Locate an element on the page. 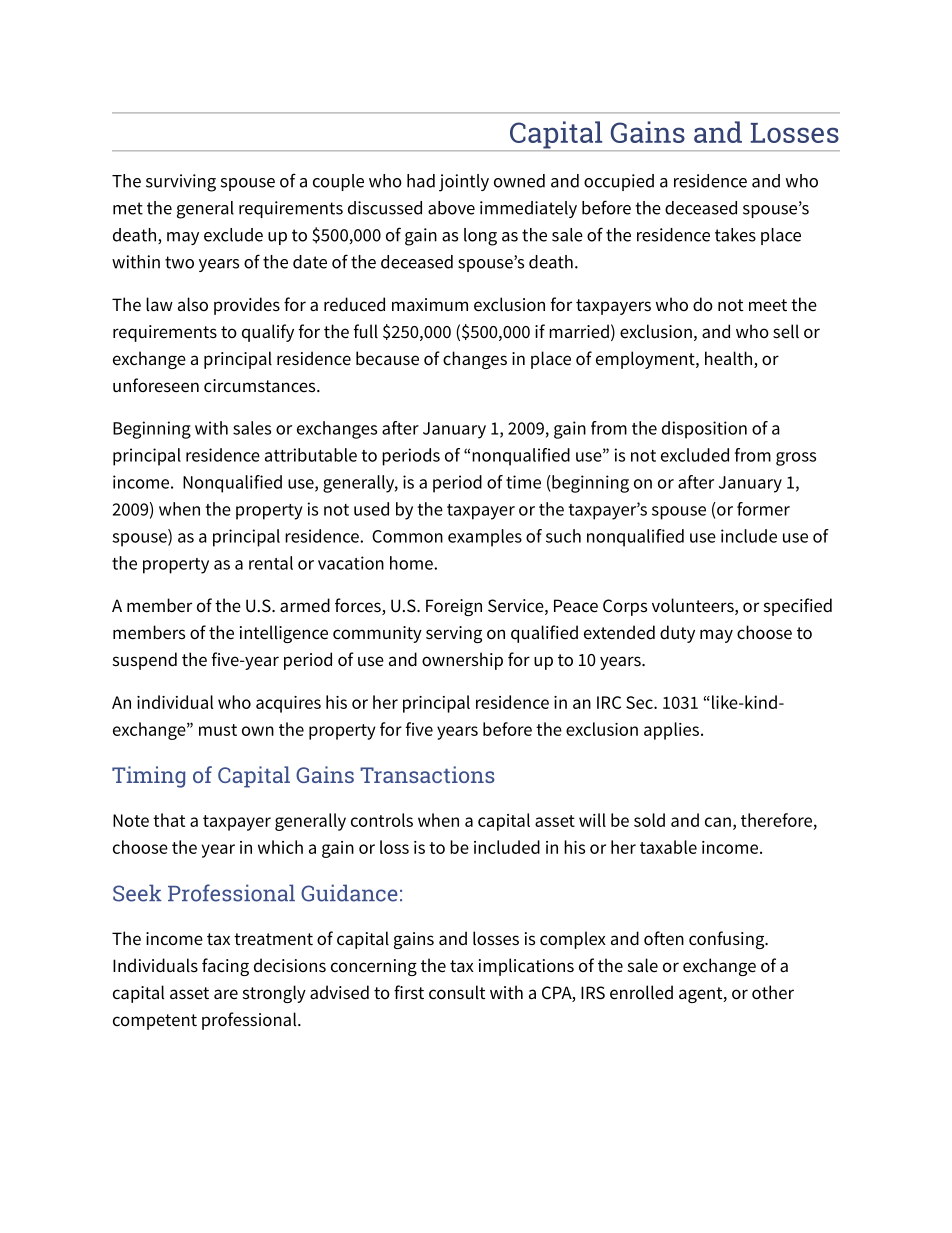 The image size is (952, 1233). consult is located at coordinates (457, 992).
